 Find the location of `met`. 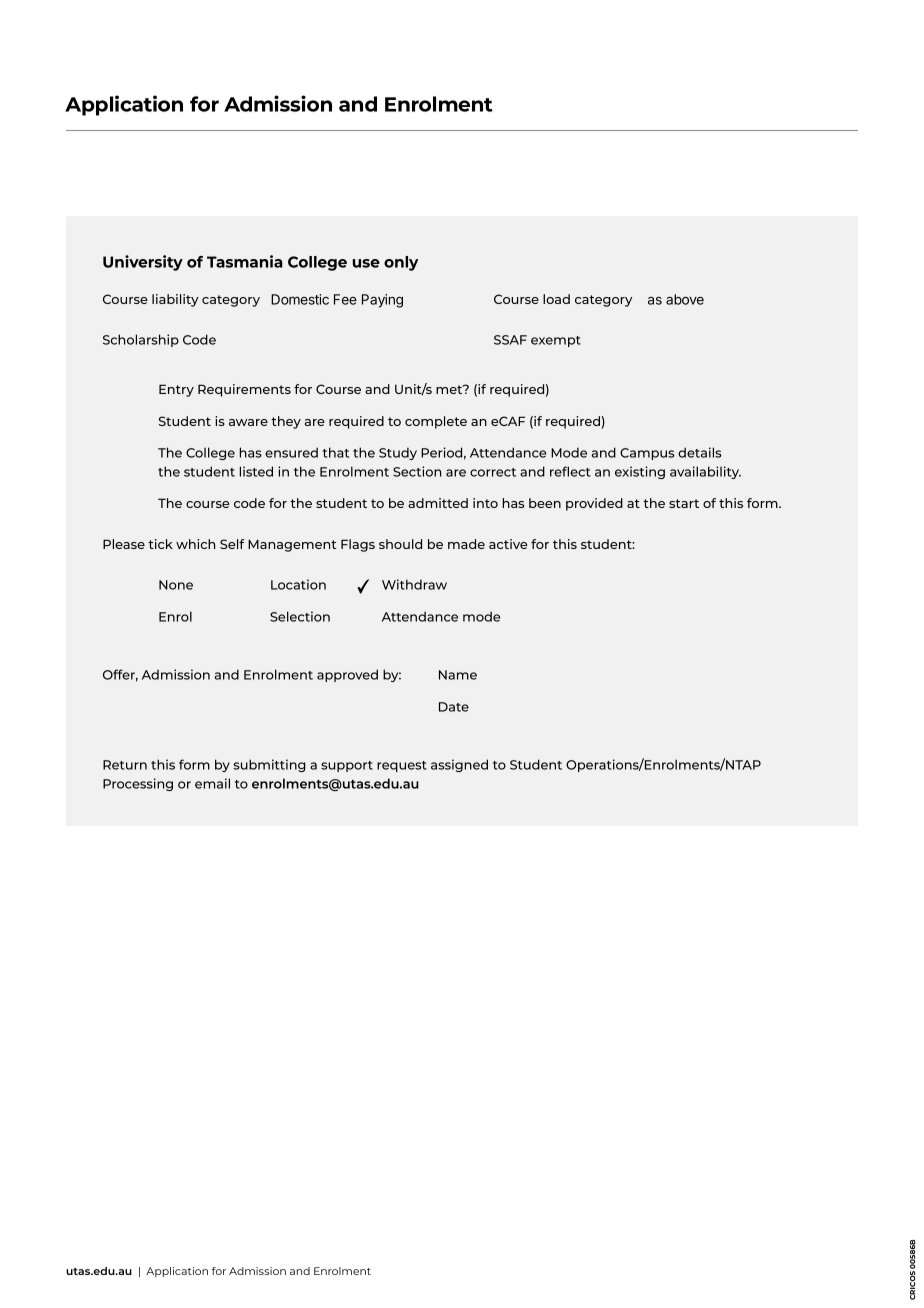

met is located at coordinates (450, 389).
